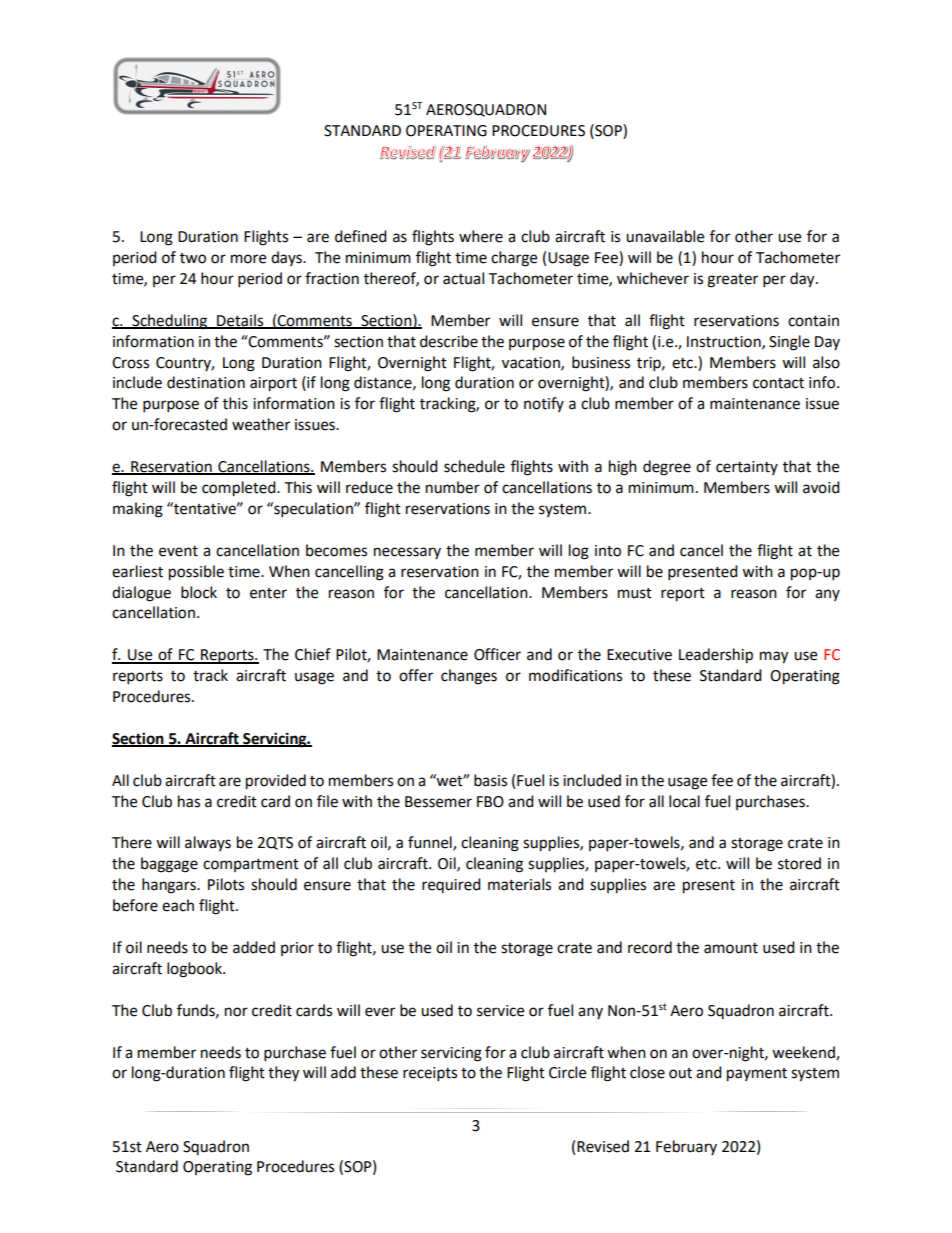 This screenshot has height=1233, width=952. What do you see at coordinates (774, 657) in the screenshot?
I see `may` at bounding box center [774, 657].
